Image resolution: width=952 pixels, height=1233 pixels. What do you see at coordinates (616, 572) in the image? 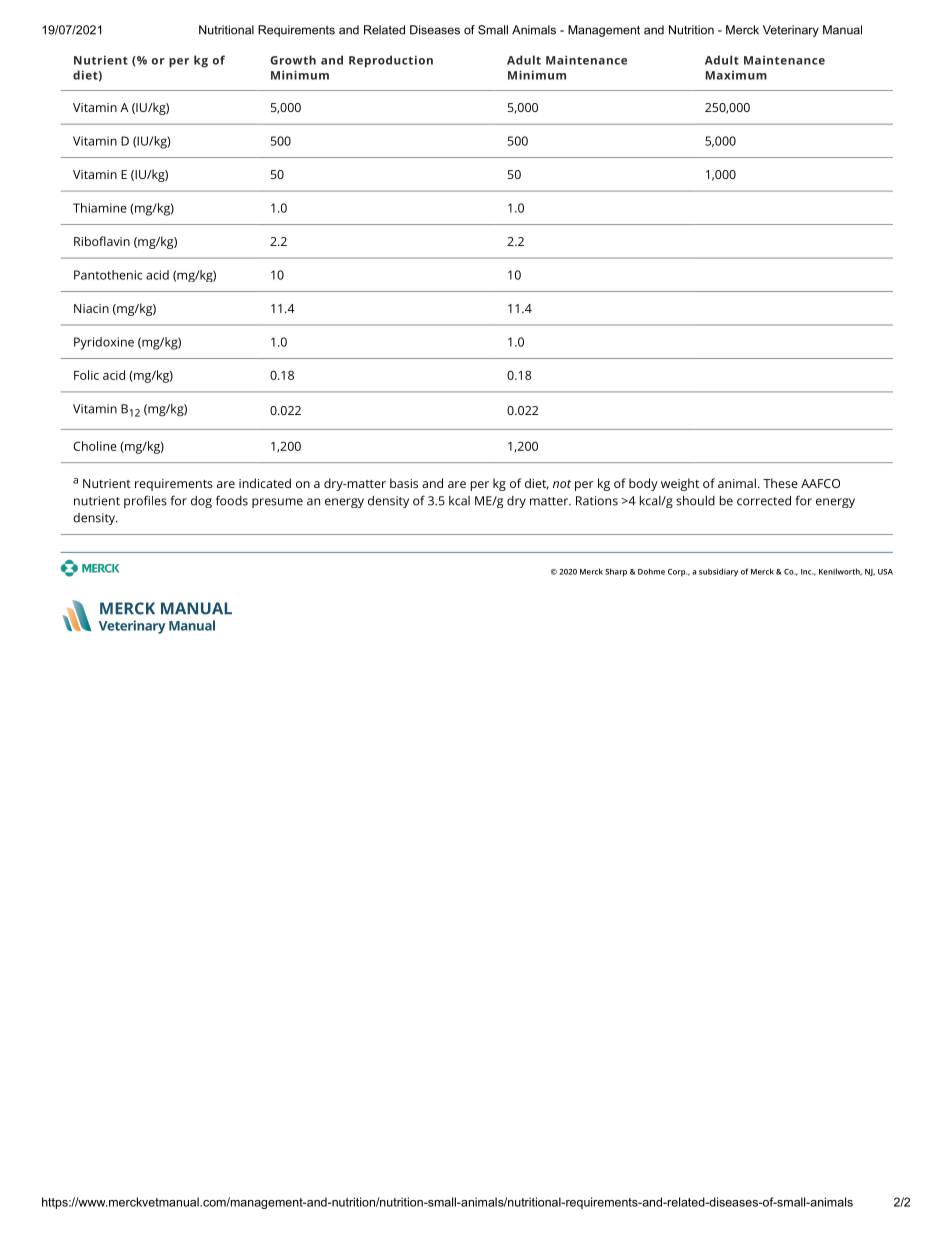
I see `Sharp` at bounding box center [616, 572].
